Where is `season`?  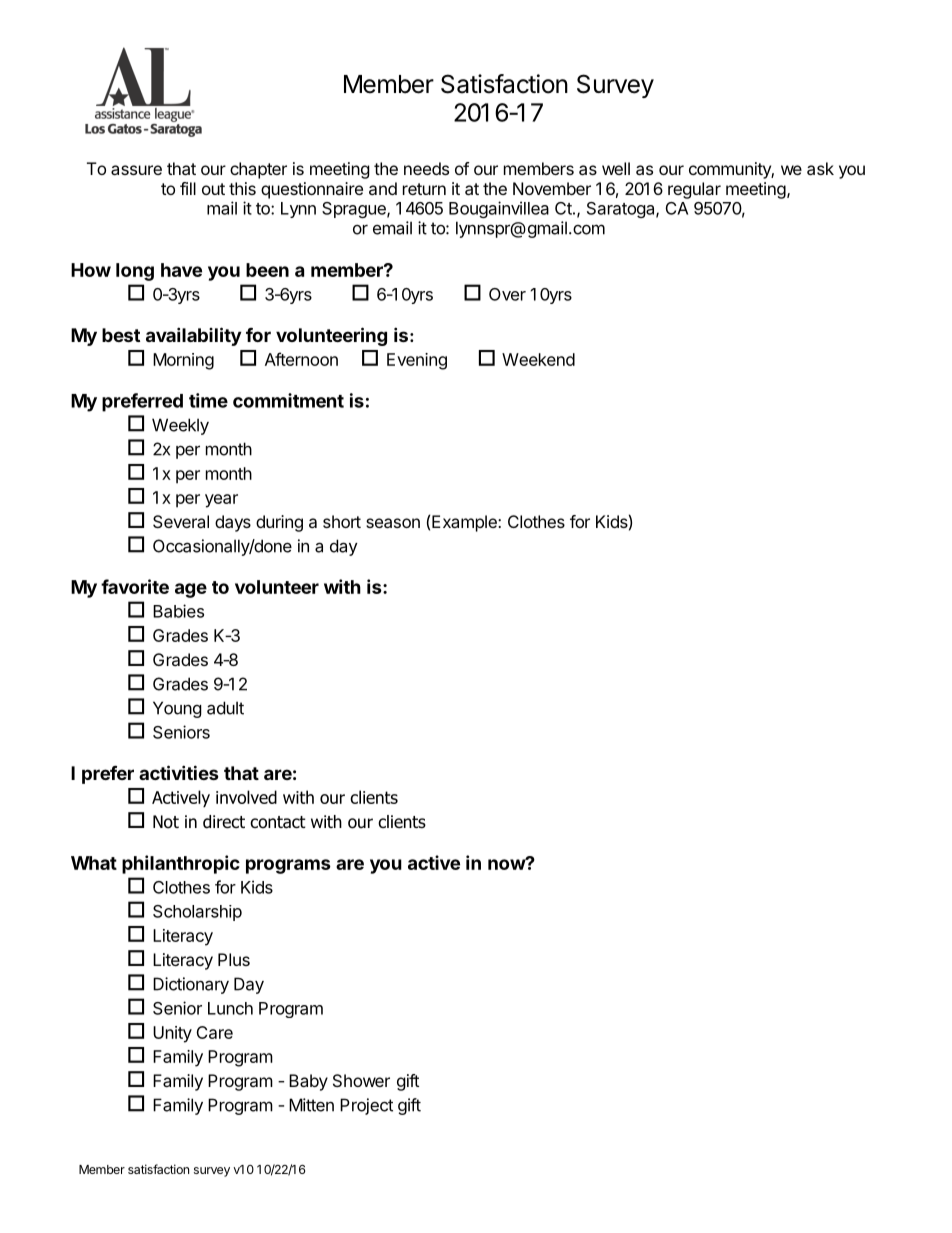 season is located at coordinates (393, 523).
